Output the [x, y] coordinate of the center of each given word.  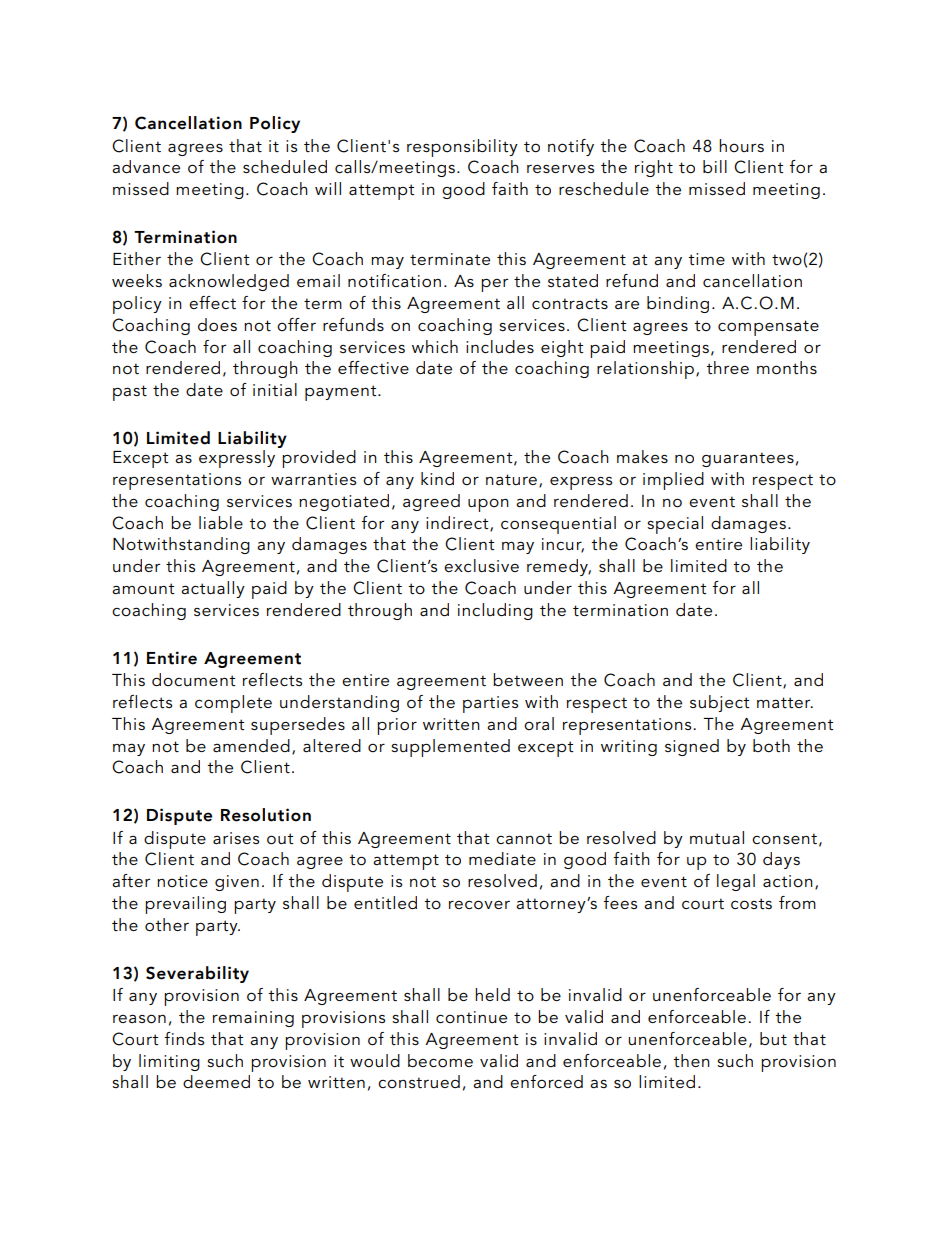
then [691, 1060]
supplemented [450, 748]
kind [437, 478]
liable [221, 522]
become [440, 1061]
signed [692, 747]
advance [146, 167]
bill [715, 166]
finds [184, 1038]
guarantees [748, 459]
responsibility [462, 148]
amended [251, 745]
